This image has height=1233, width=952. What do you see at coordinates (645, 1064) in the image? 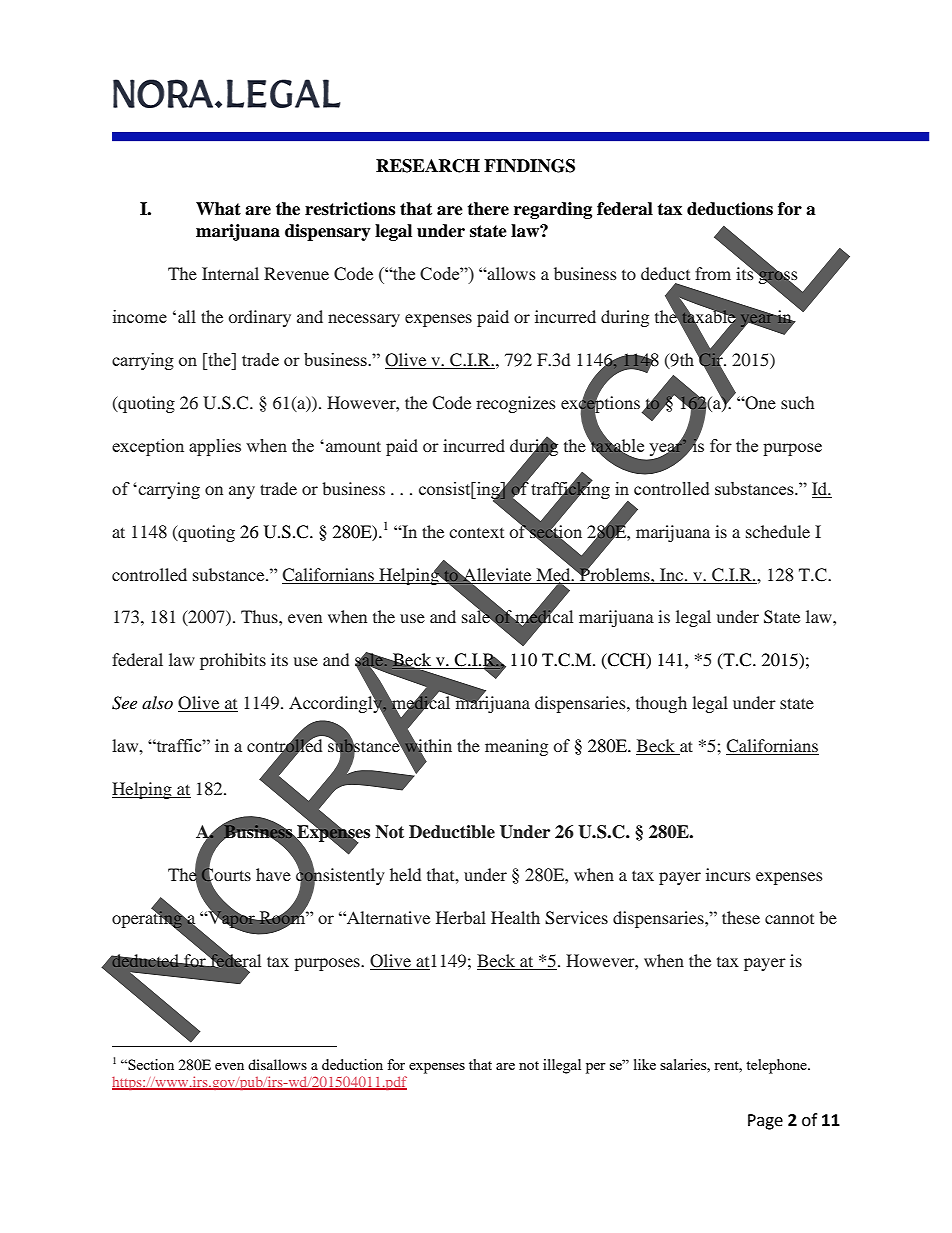
I see `like` at bounding box center [645, 1064].
